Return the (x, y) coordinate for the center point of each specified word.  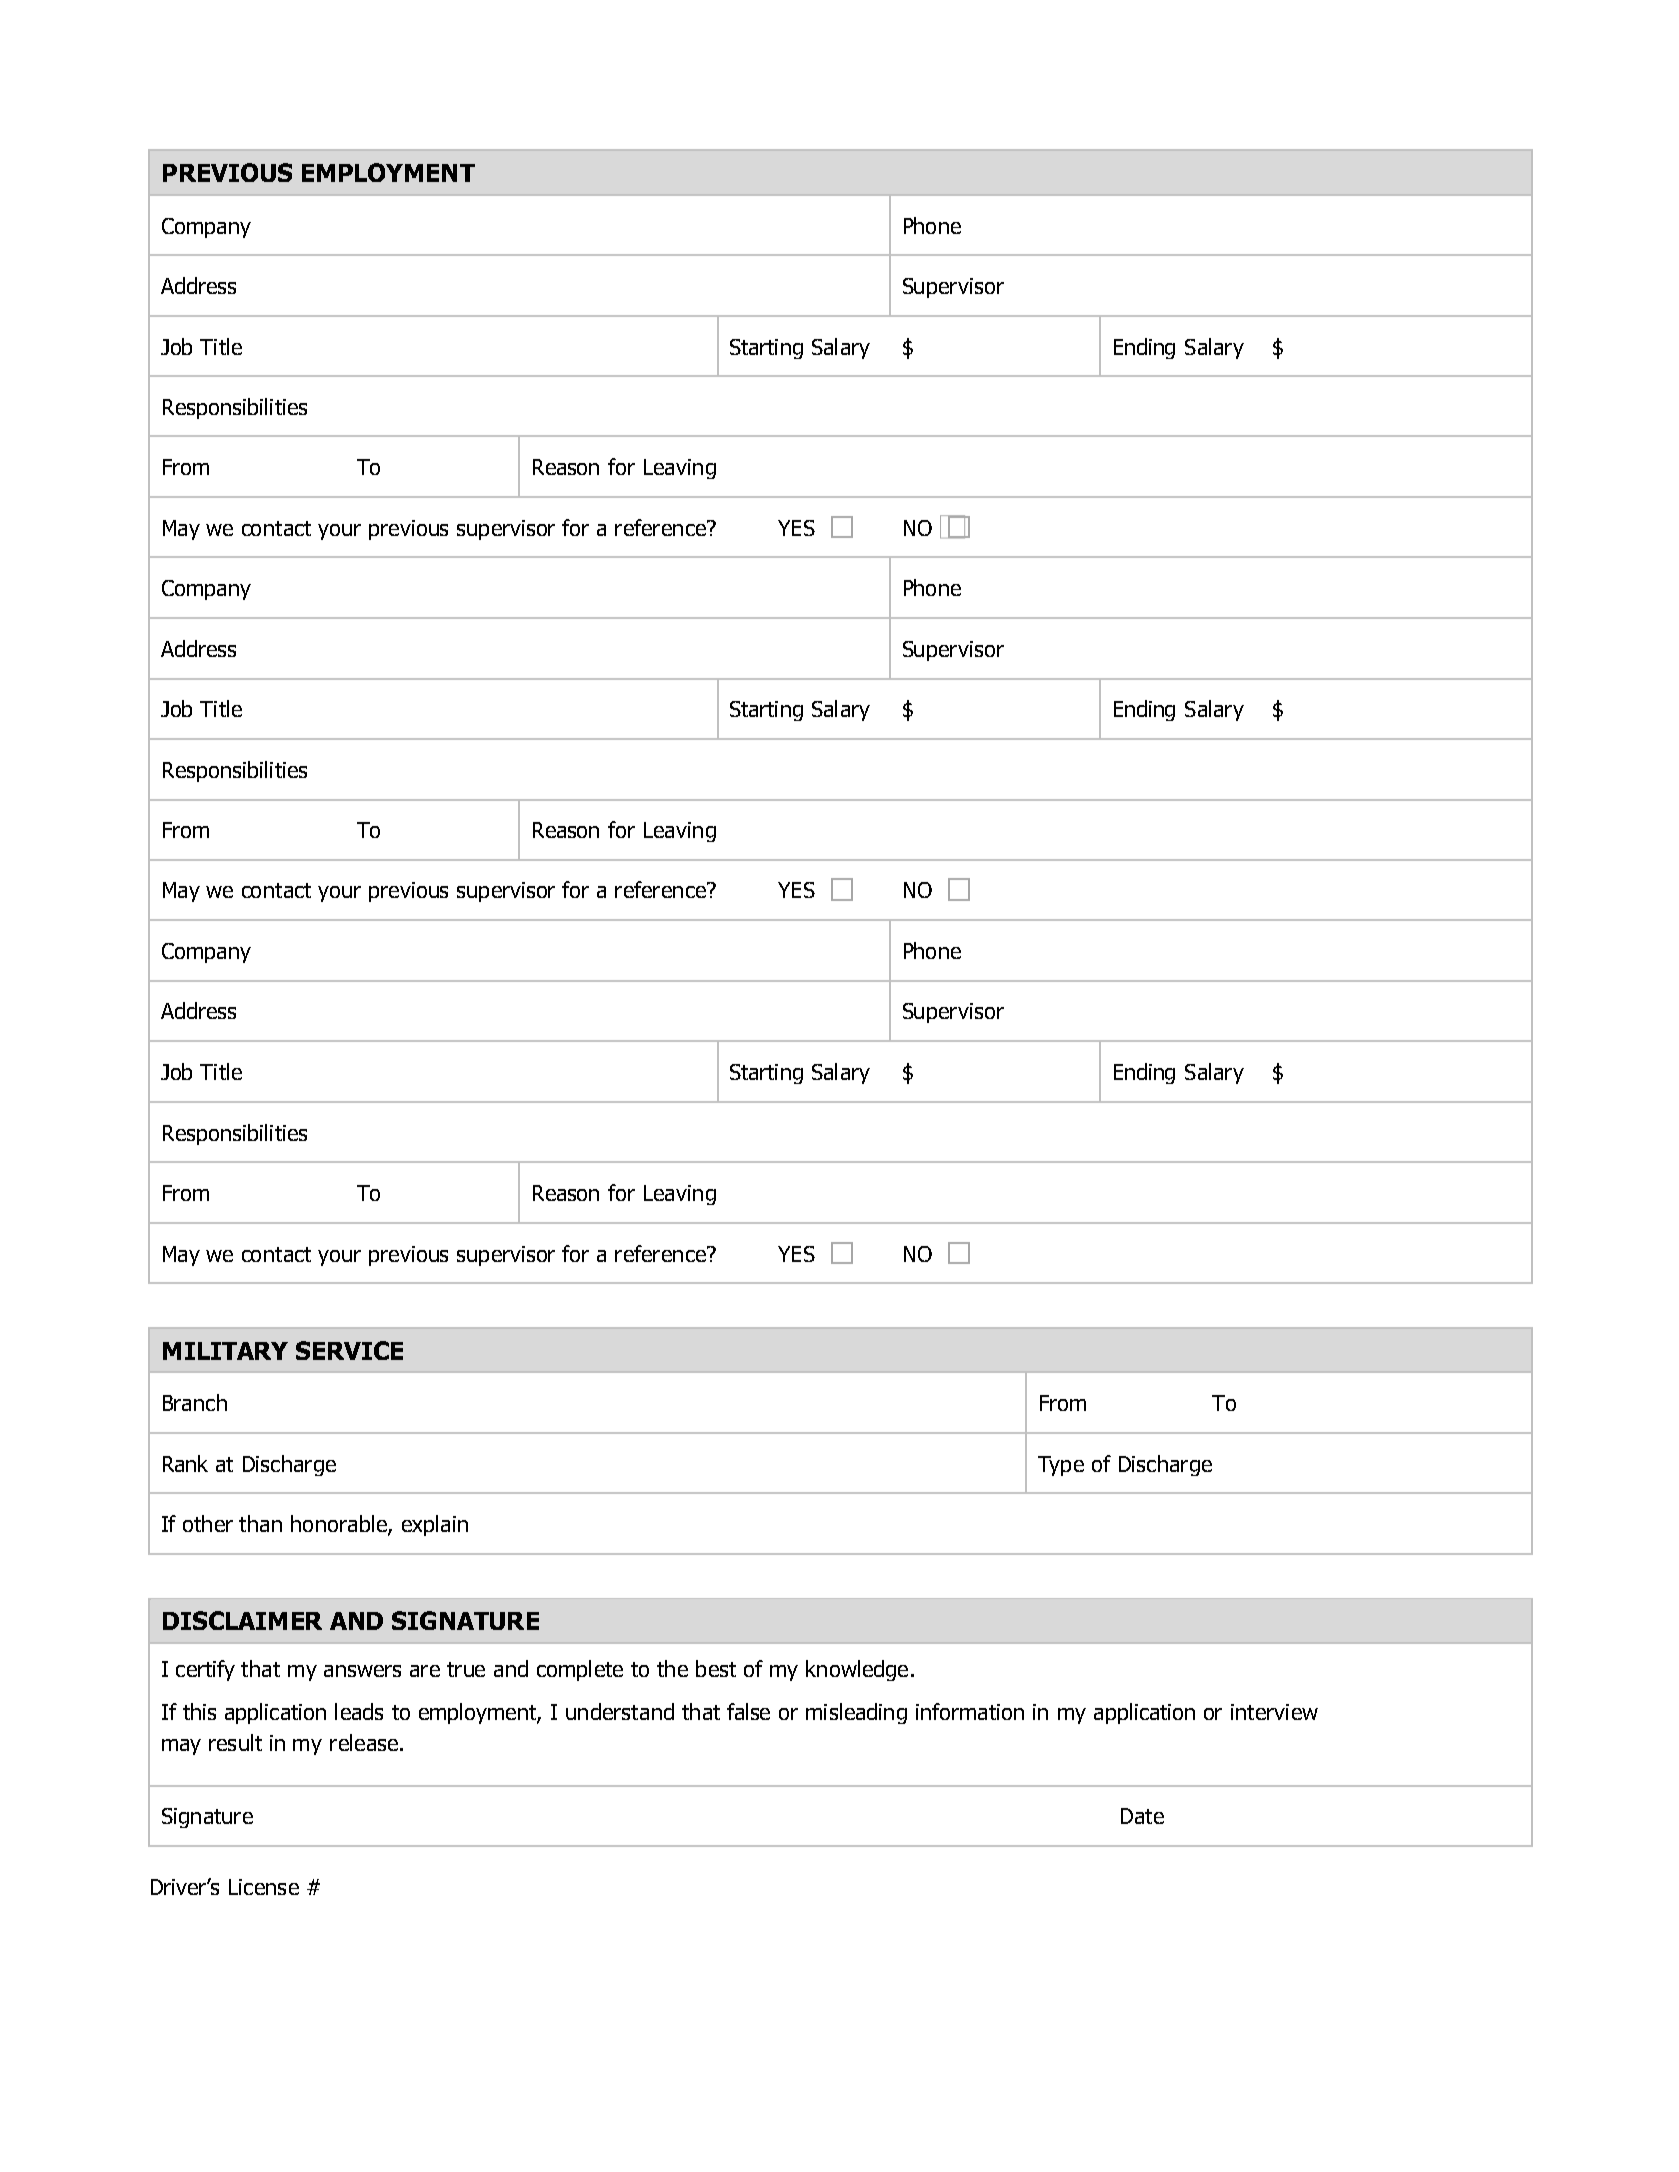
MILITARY (225, 1351)
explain (435, 1525)
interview (1274, 1712)
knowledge (857, 1670)
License (264, 1887)
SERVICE (349, 1350)
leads (359, 1711)
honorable (340, 1525)
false (748, 1711)
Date (1142, 1816)
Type (1061, 1466)
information (970, 1711)
